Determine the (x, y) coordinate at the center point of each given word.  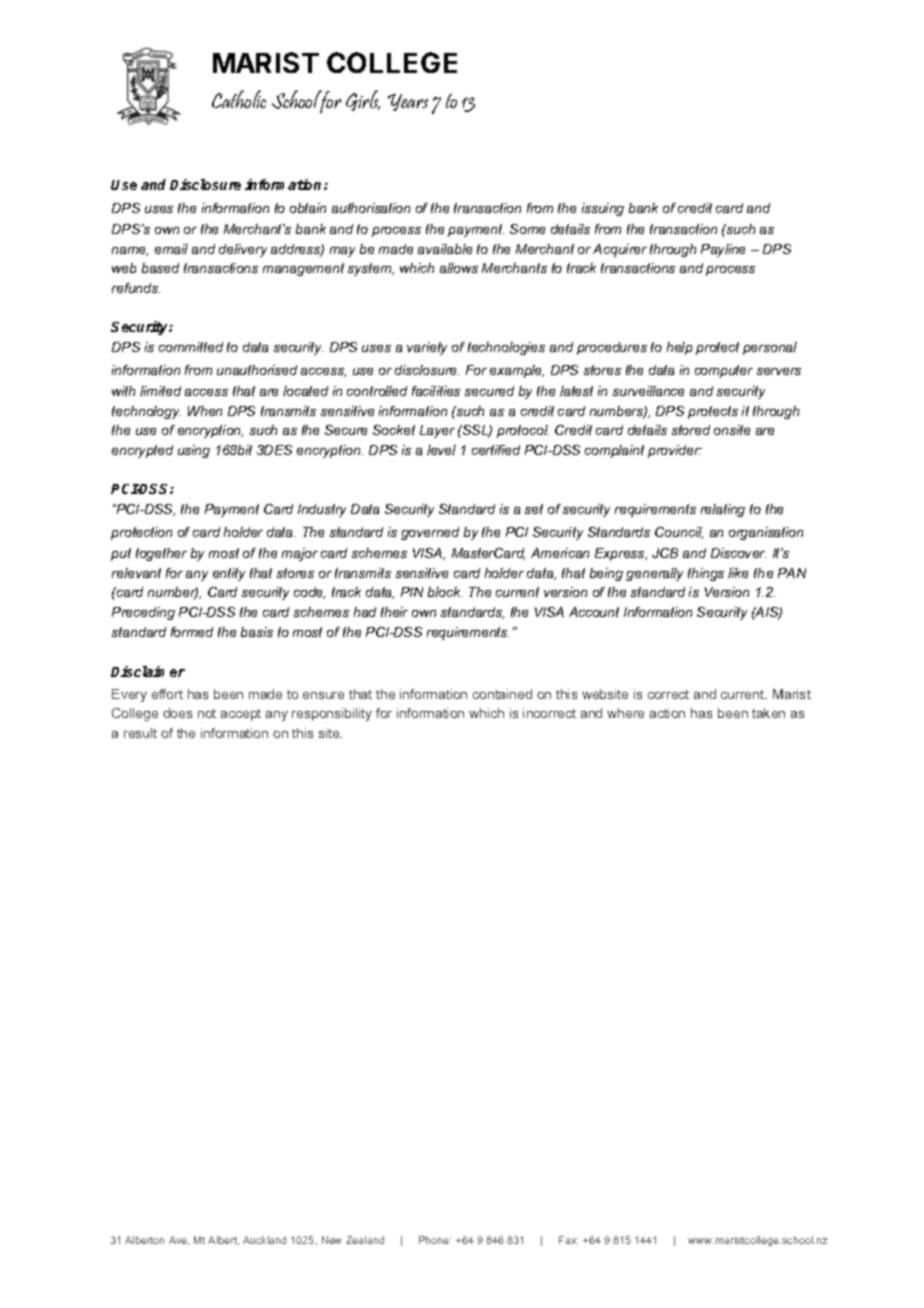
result (140, 733)
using (194, 451)
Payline (723, 250)
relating (723, 510)
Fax (568, 1240)
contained (502, 694)
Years (408, 102)
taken (768, 713)
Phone (435, 1240)
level (441, 450)
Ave (179, 1240)
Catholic (239, 99)
